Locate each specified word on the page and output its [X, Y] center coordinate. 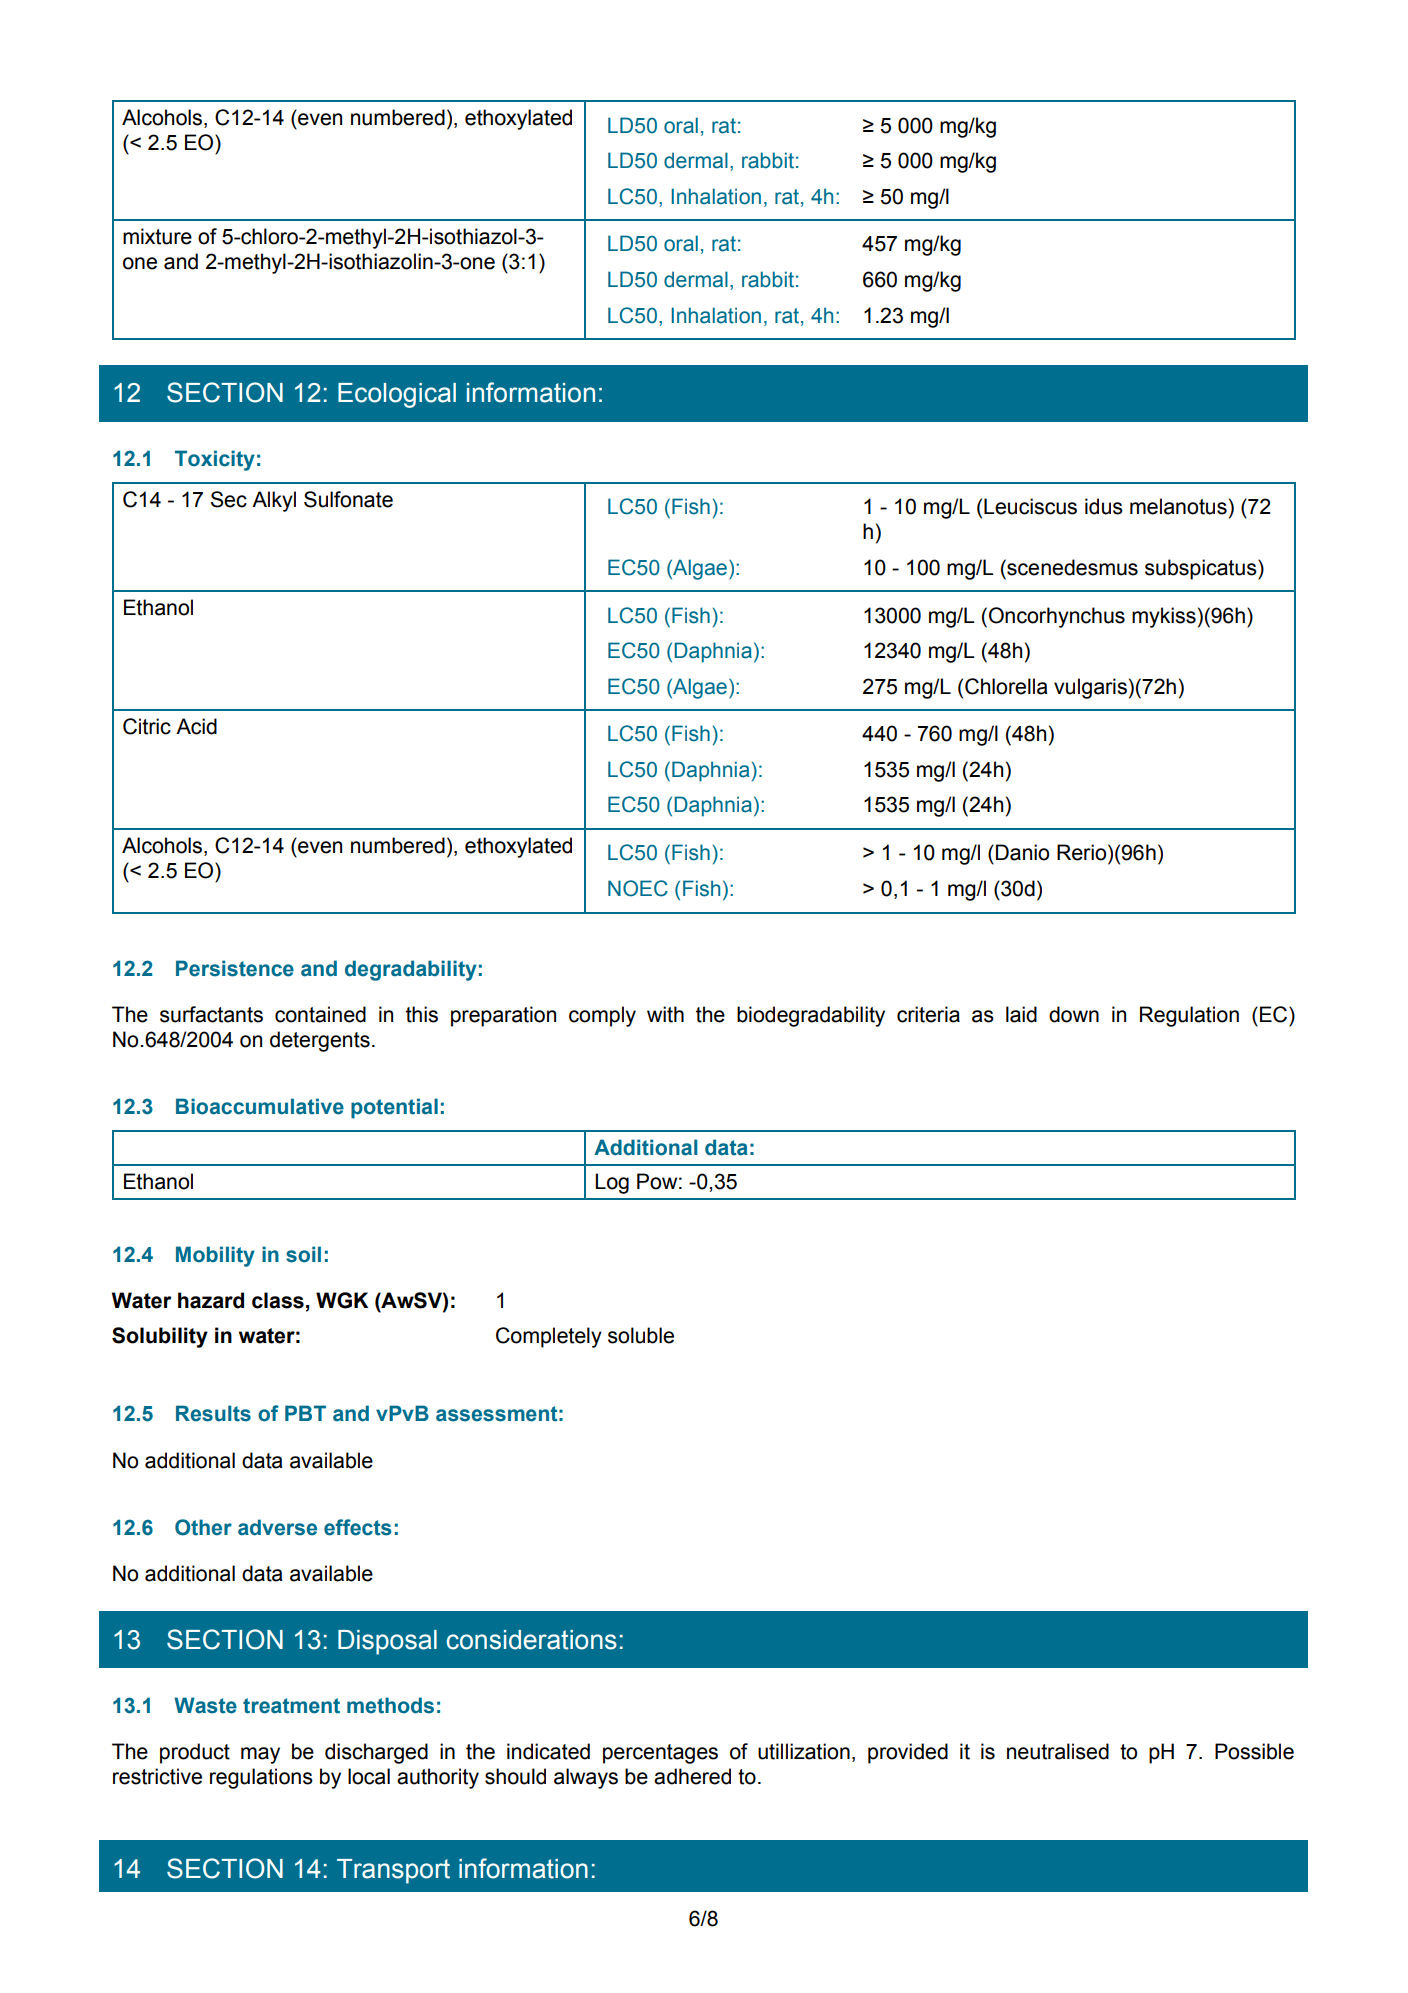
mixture [157, 236]
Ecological [397, 395]
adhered [692, 1776]
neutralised [1058, 1751]
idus [1104, 506]
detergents [320, 1041]
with [665, 1014]
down [1074, 1014]
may [260, 1755]
